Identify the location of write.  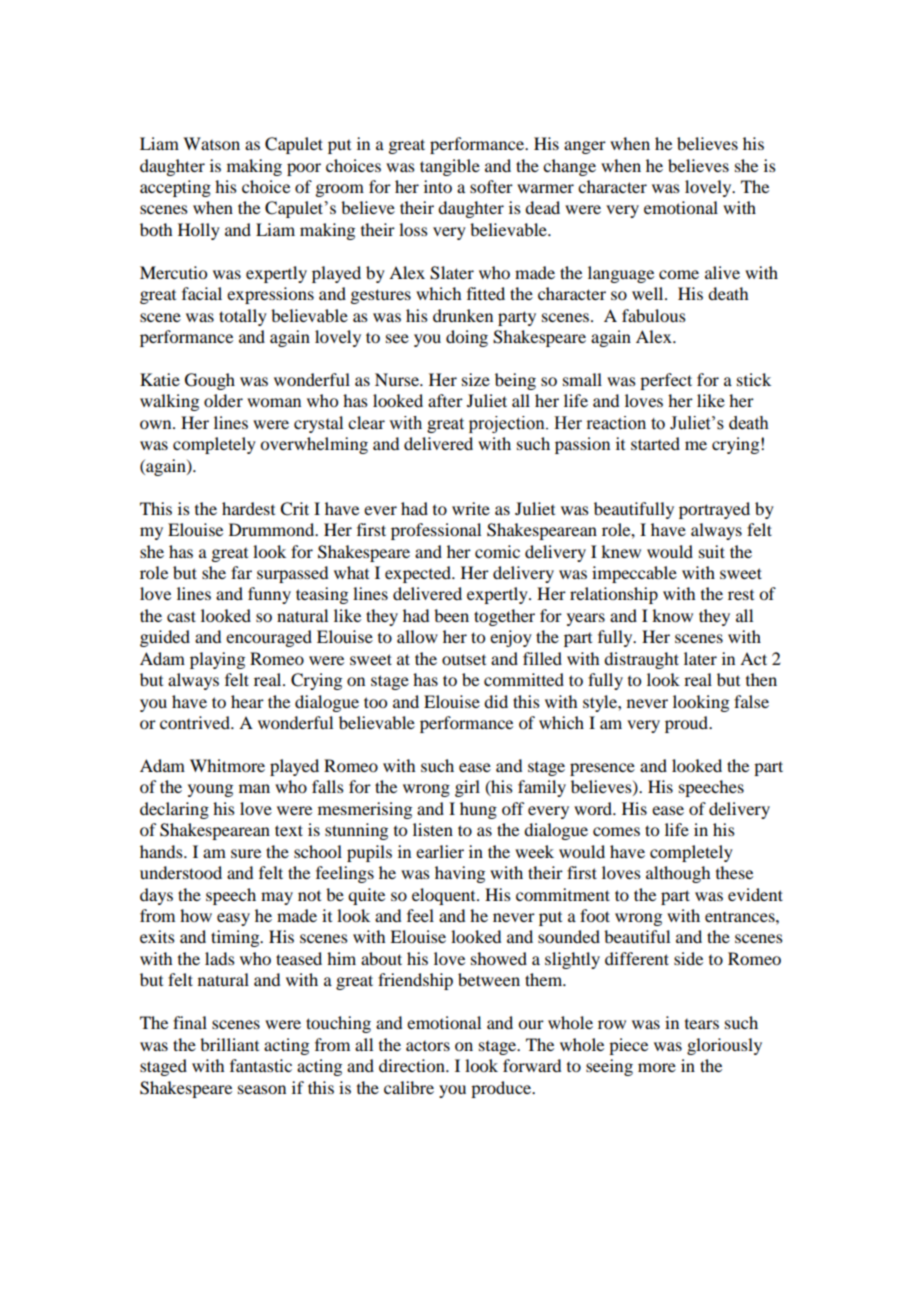
(471, 508).
